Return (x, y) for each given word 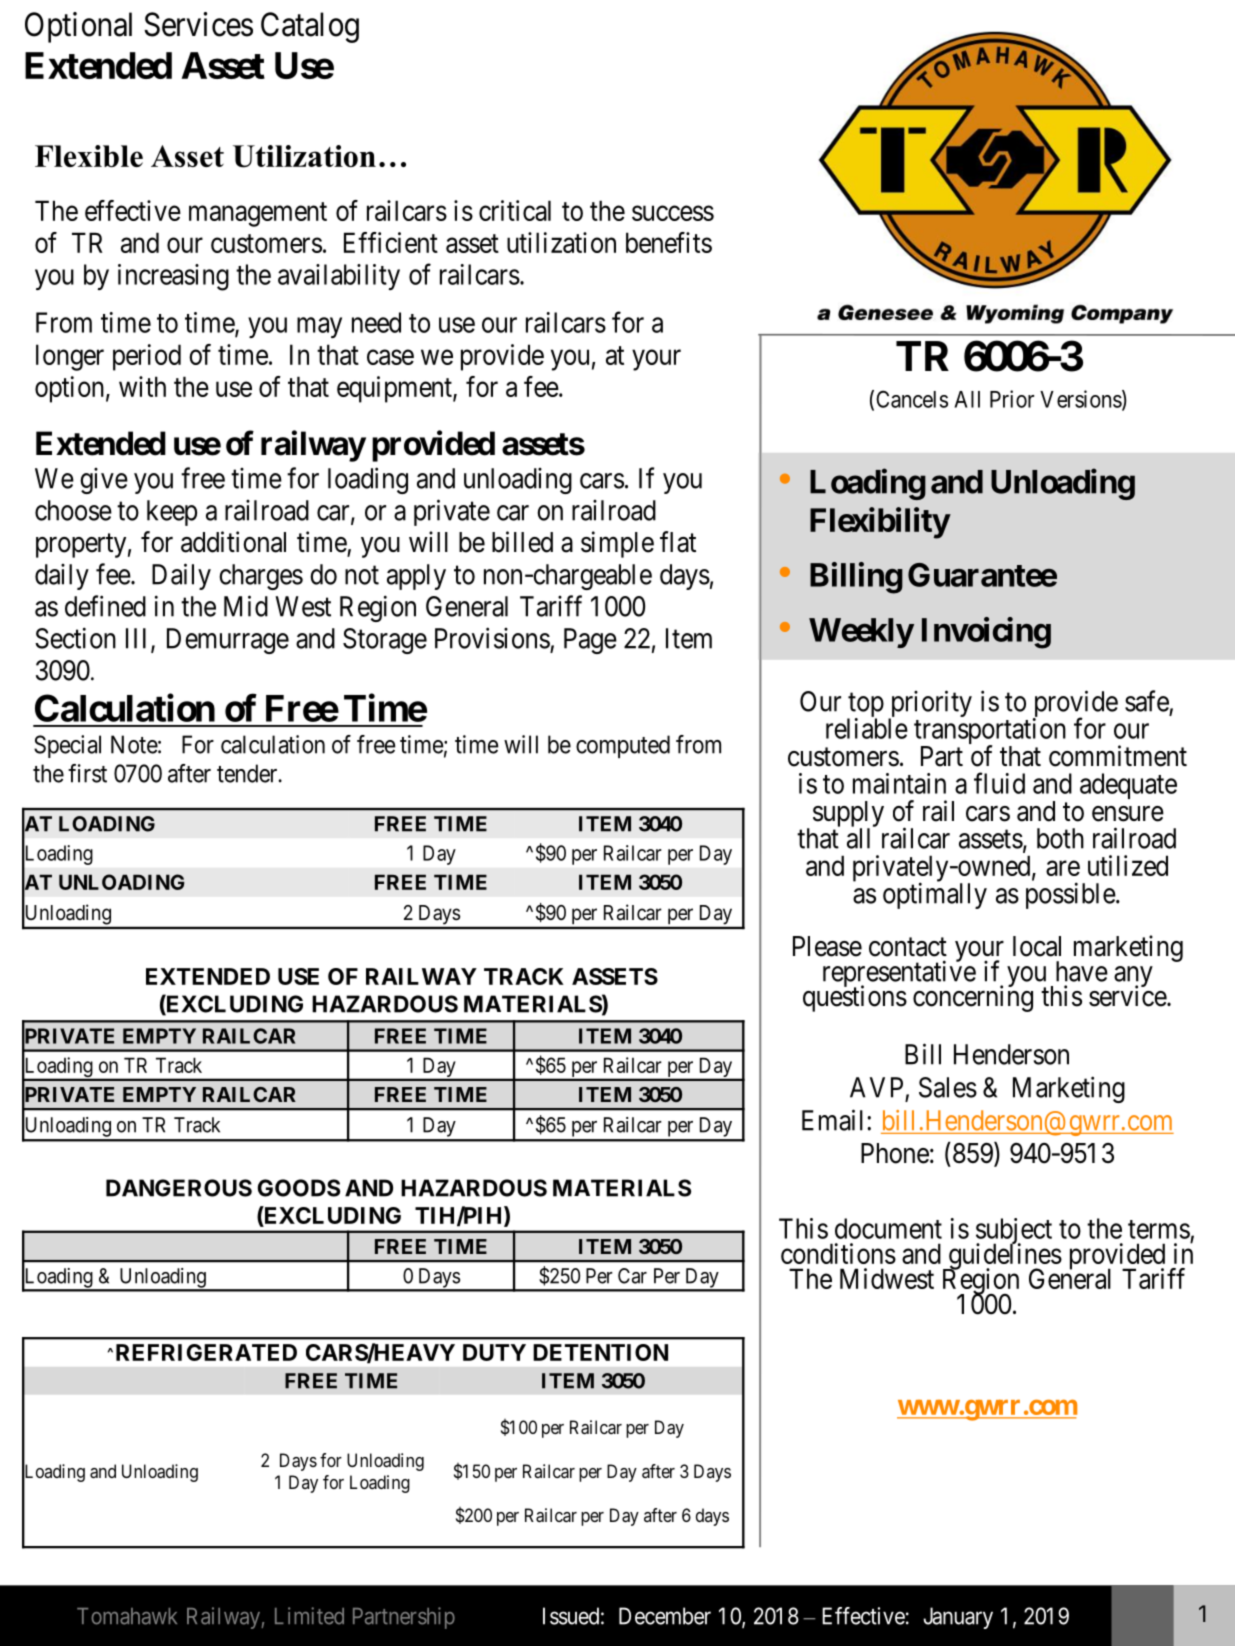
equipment (395, 389)
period (147, 357)
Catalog (310, 27)
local (1037, 946)
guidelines (1004, 1257)
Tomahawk (127, 1616)
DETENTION (600, 1352)
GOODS (299, 1188)
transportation (990, 732)
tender (248, 773)
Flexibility (880, 523)
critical (515, 210)
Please (827, 946)
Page (590, 641)
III (139, 639)
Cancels (912, 399)
